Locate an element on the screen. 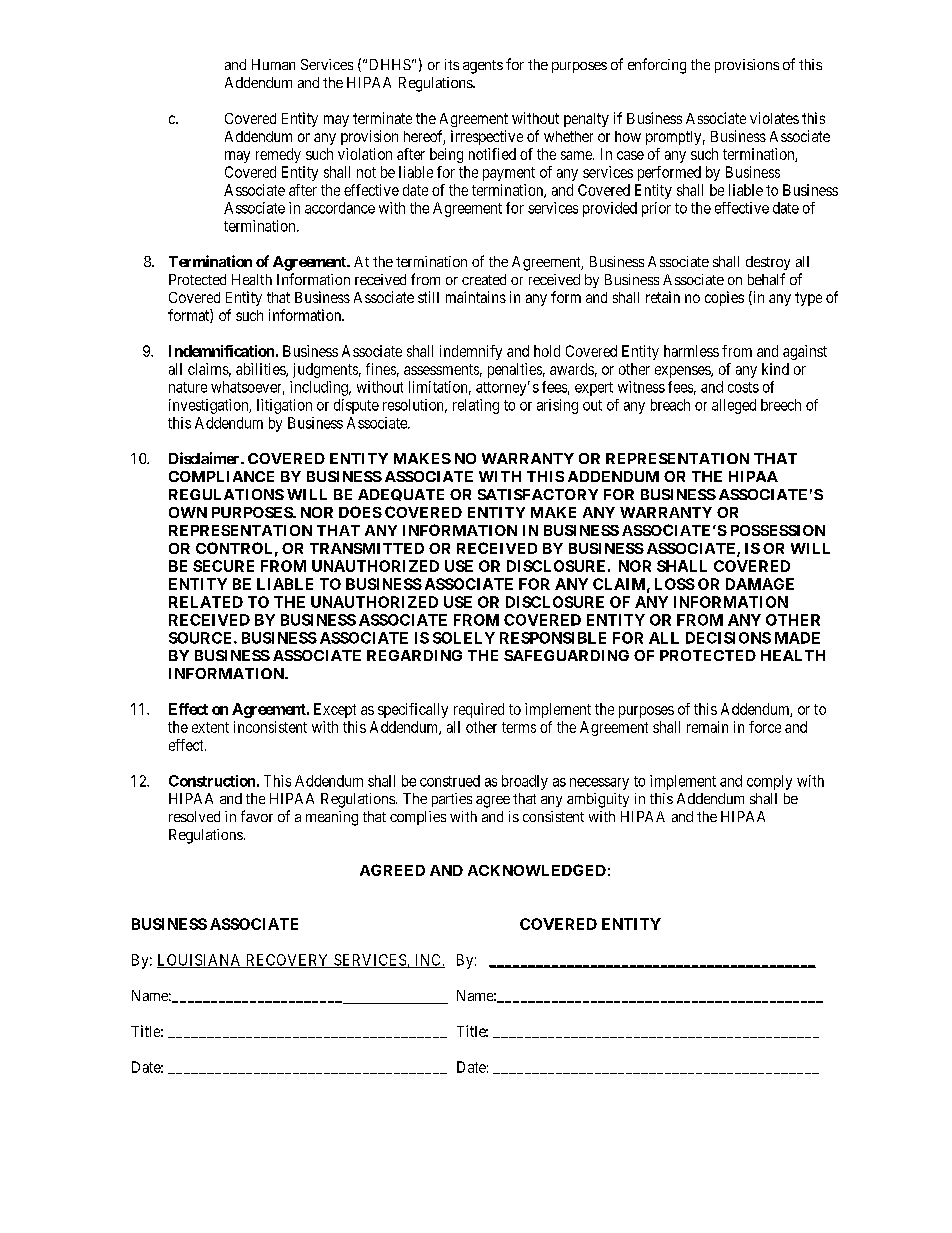 The image size is (952, 1233). Human is located at coordinates (273, 64).
